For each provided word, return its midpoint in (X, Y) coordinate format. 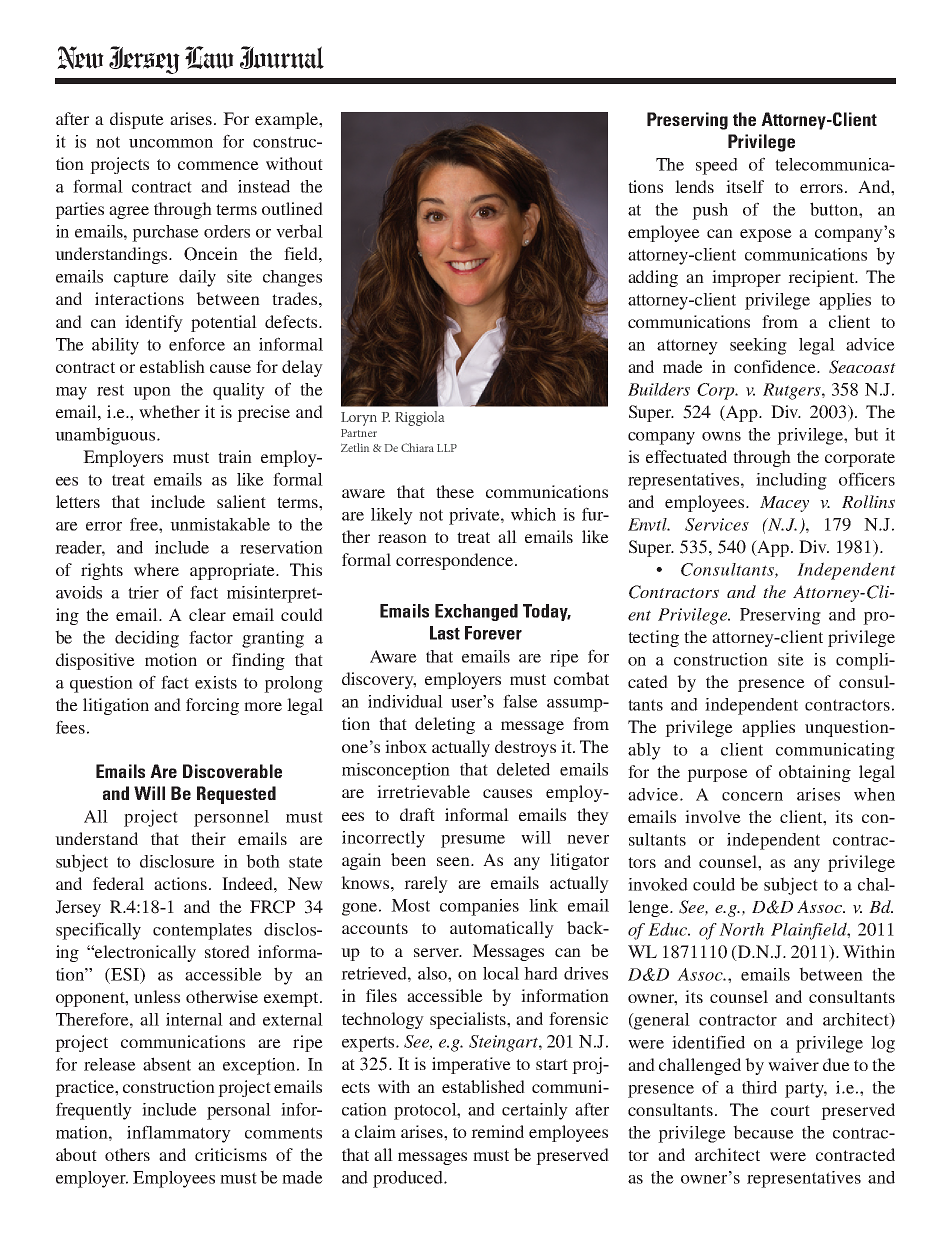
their (208, 838)
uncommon (171, 143)
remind (497, 1131)
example (287, 120)
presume (473, 841)
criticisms (231, 1154)
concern (752, 796)
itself (745, 186)
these (455, 491)
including (791, 481)
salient (241, 501)
